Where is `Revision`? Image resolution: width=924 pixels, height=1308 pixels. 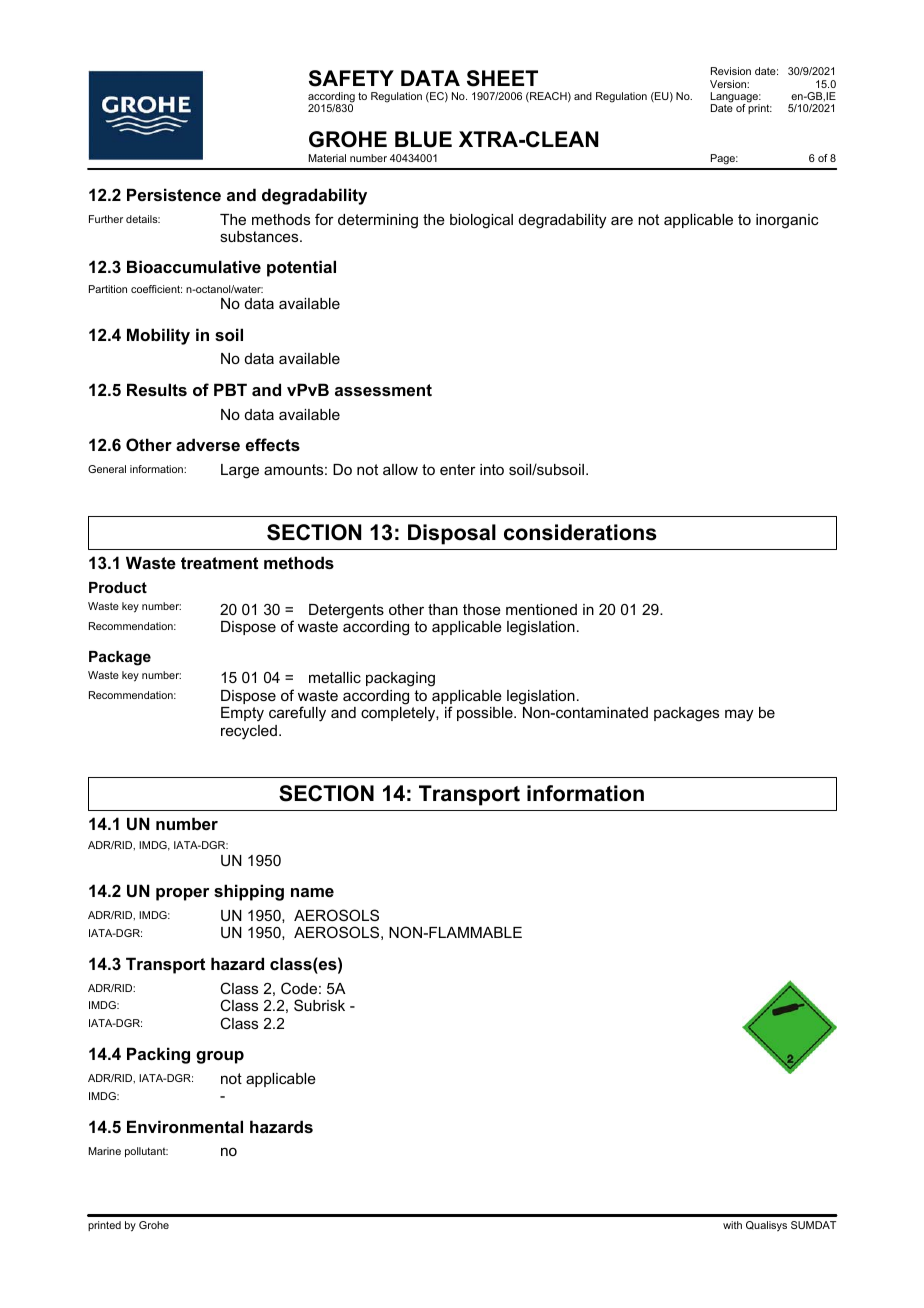 Revision is located at coordinates (731, 71).
